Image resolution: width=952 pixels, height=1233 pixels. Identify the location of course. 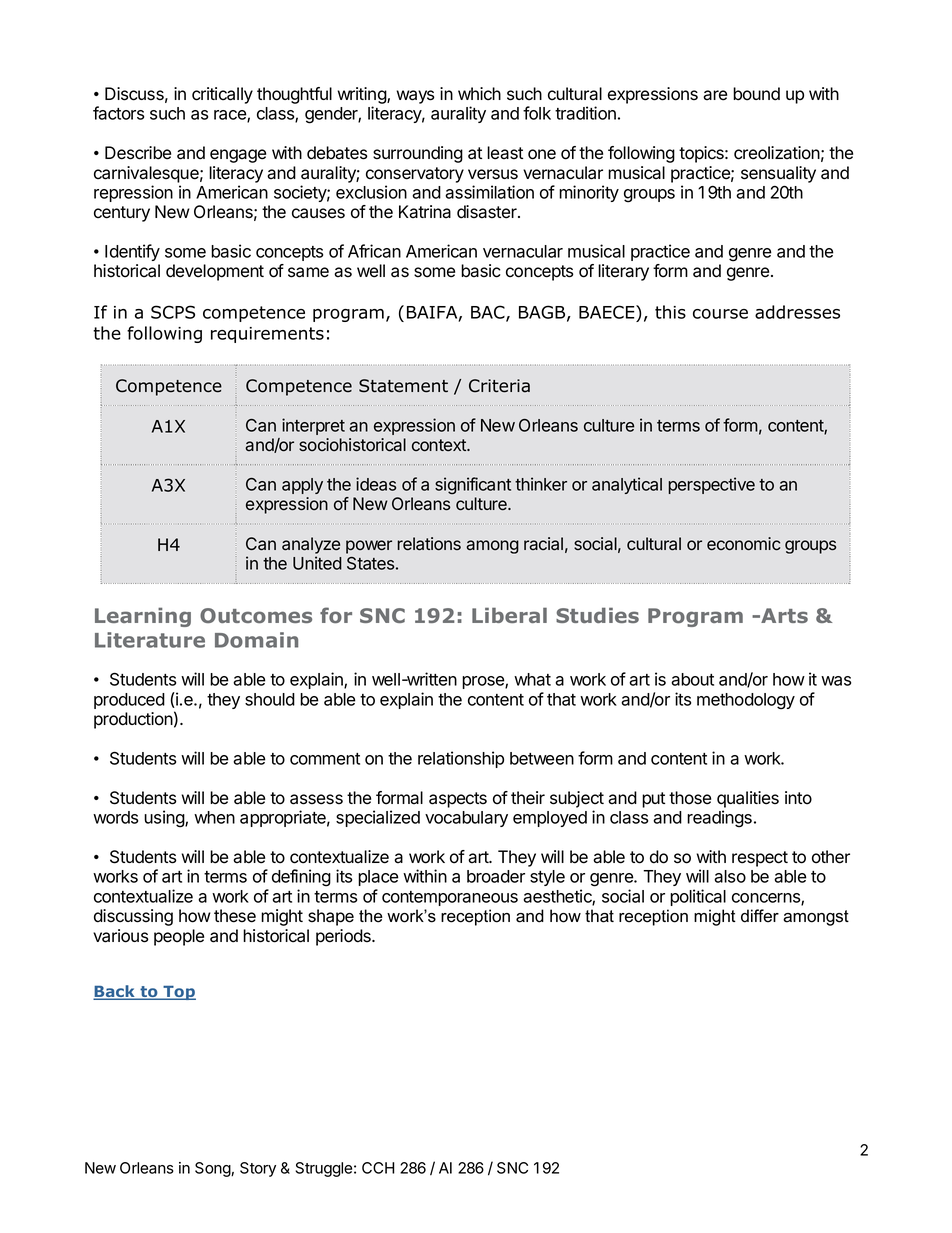
(720, 314).
